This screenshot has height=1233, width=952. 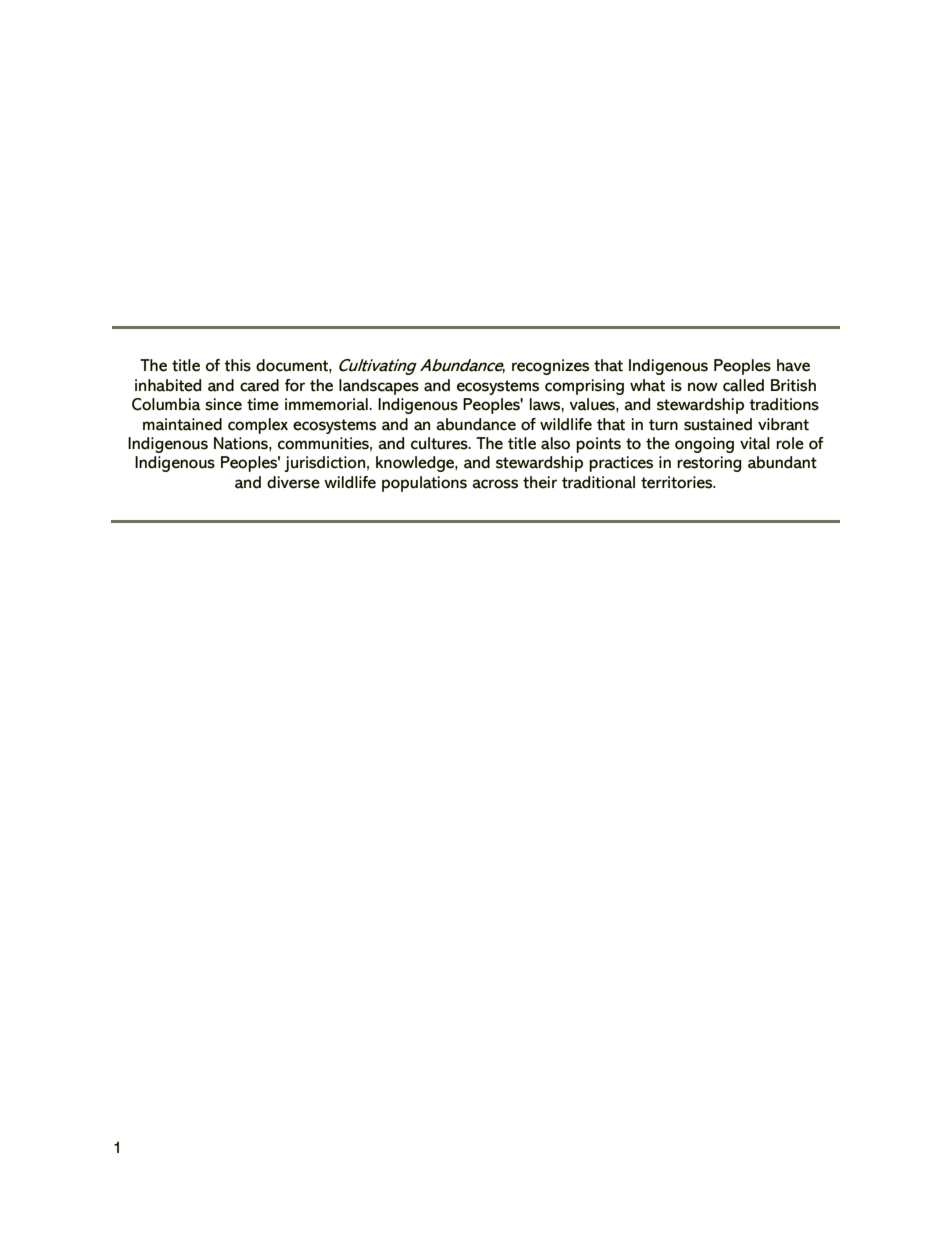 I want to click on recognizes, so click(x=550, y=367).
